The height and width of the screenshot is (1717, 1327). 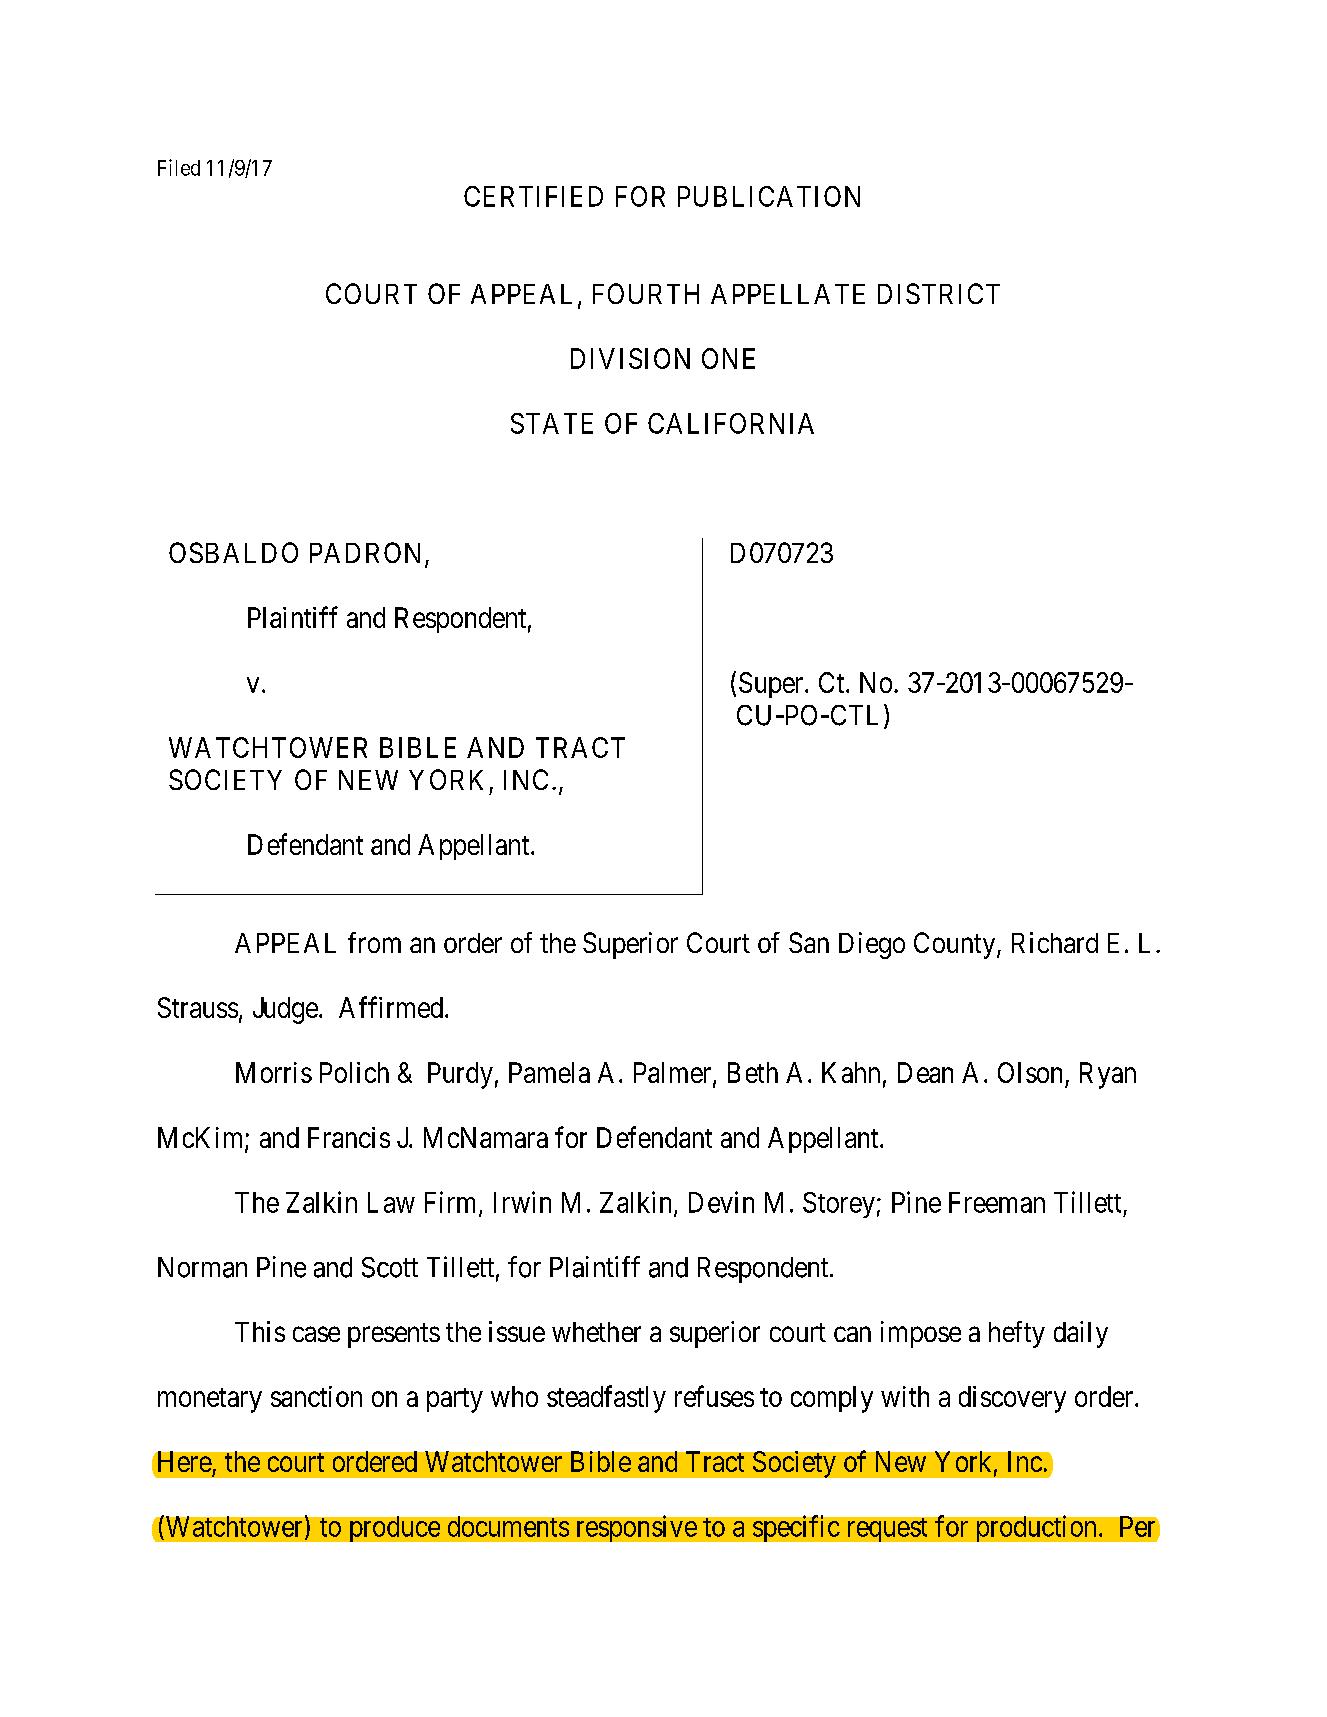 I want to click on CERTIFIED, so click(x=533, y=196).
